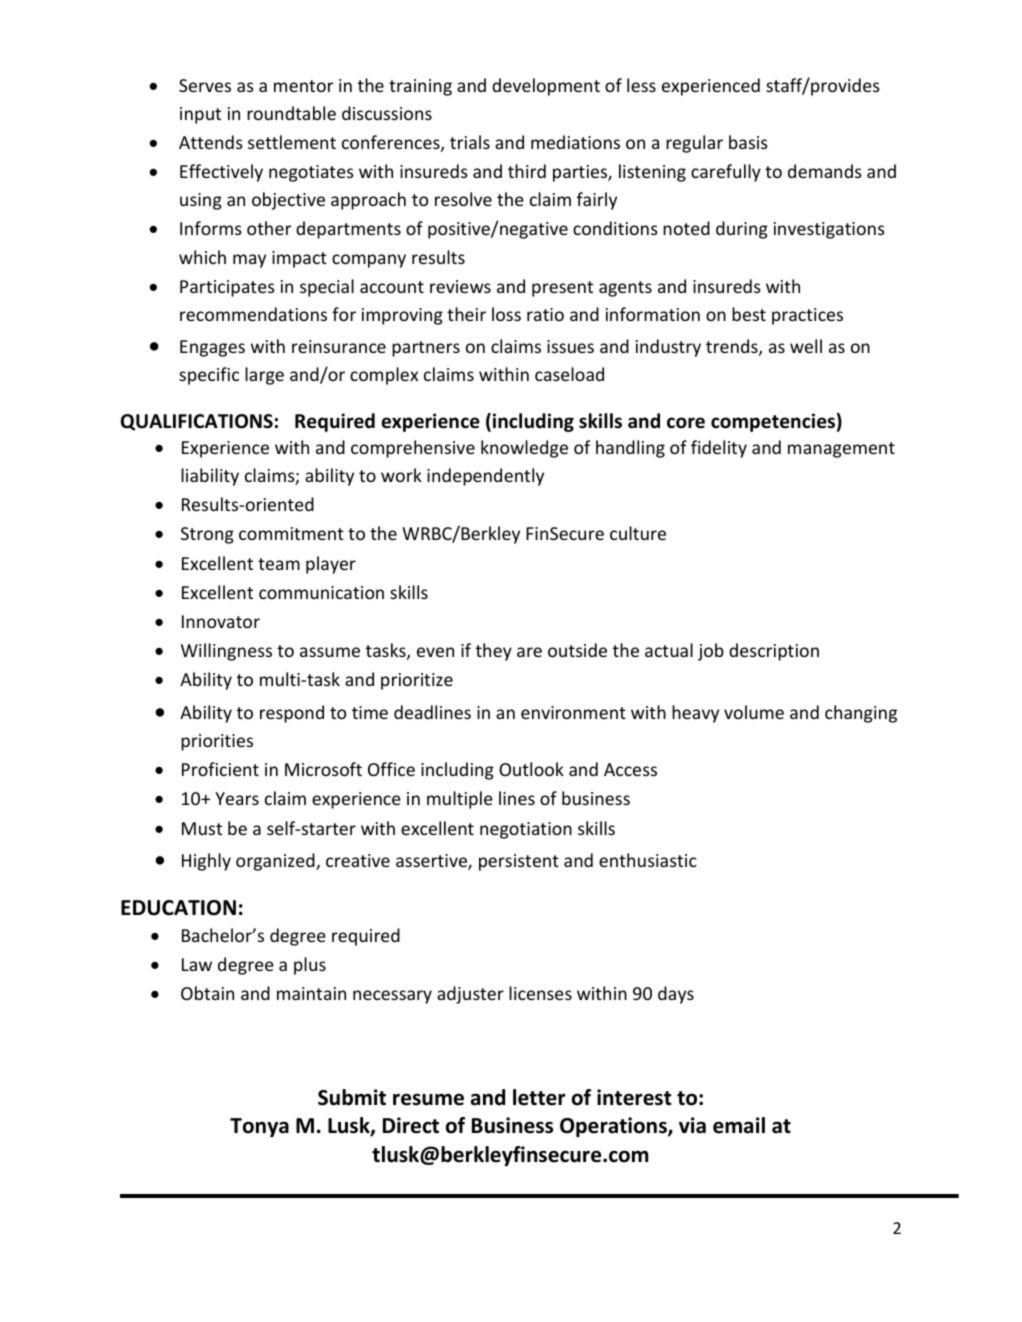 Image resolution: width=1022 pixels, height=1322 pixels. Describe the element at coordinates (739, 1125) in the image. I see `email` at that location.
